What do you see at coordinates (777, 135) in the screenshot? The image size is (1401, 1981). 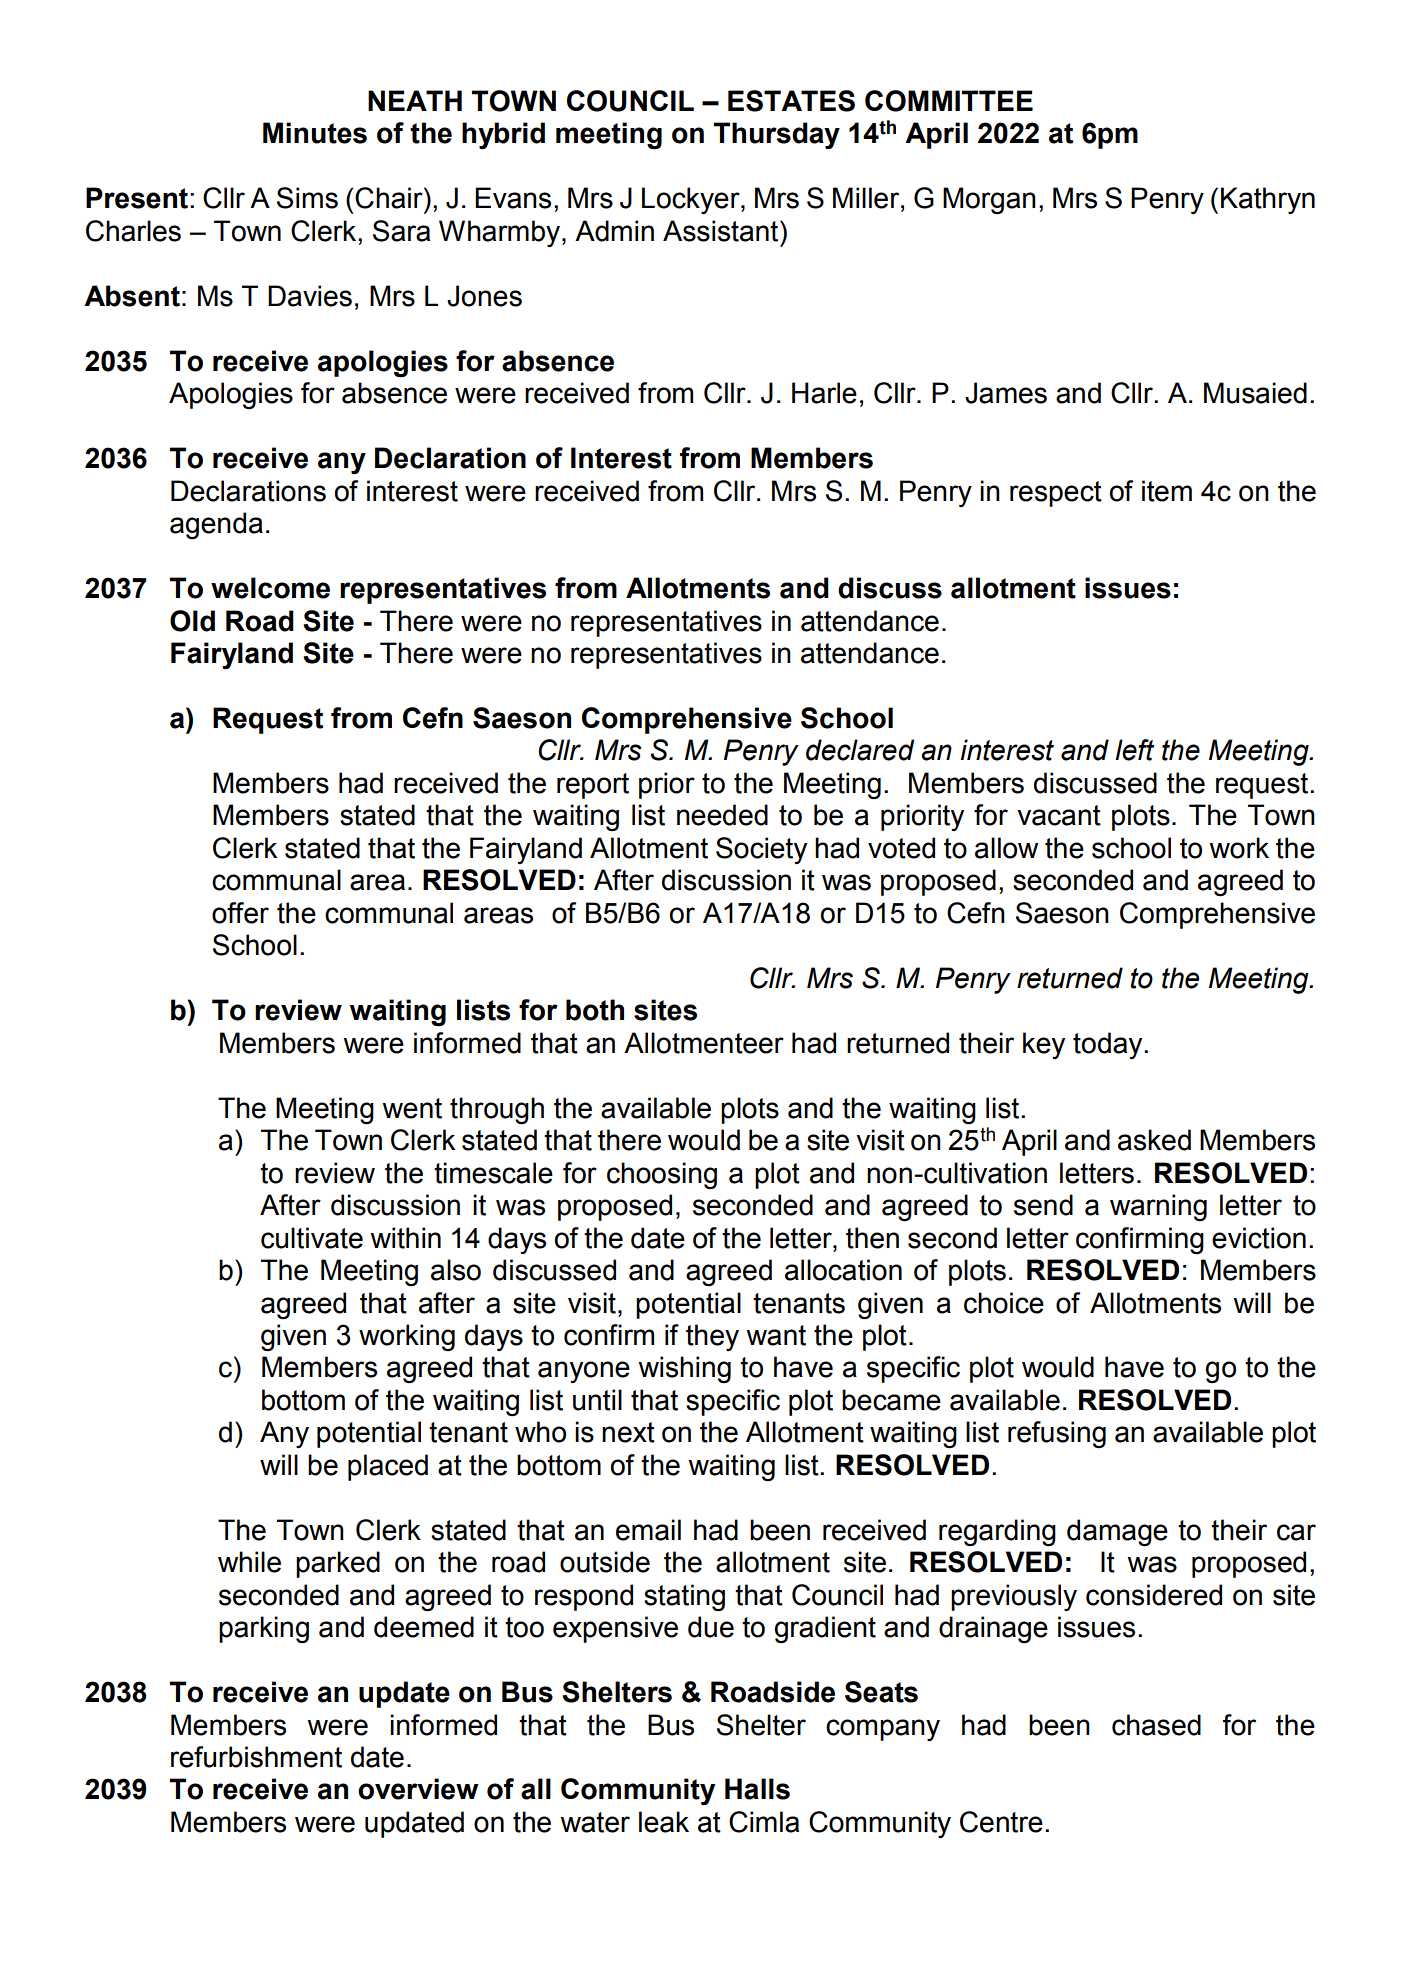 I see `Thursday` at bounding box center [777, 135].
